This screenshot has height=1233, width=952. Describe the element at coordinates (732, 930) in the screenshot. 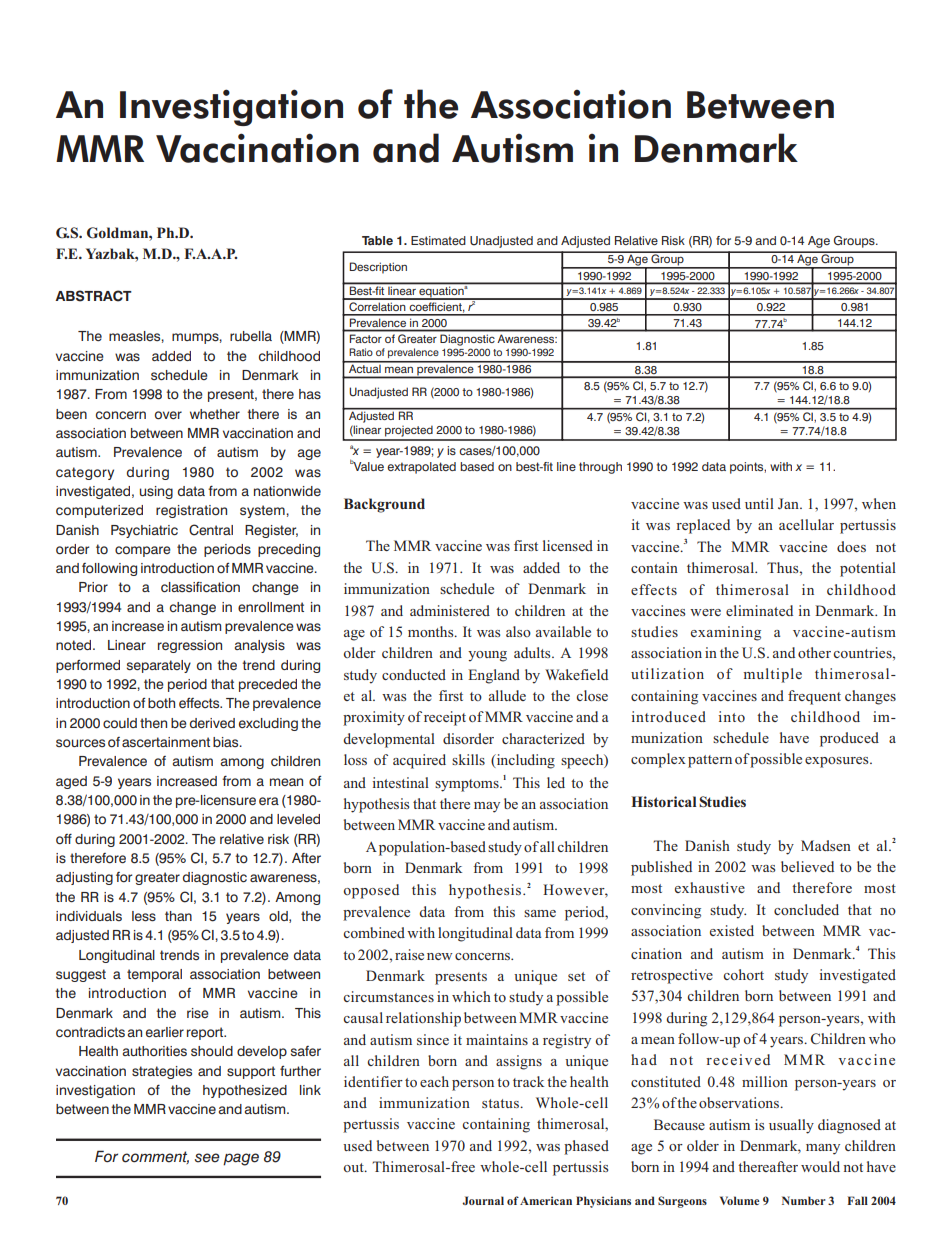

I see `existed` at that location.
